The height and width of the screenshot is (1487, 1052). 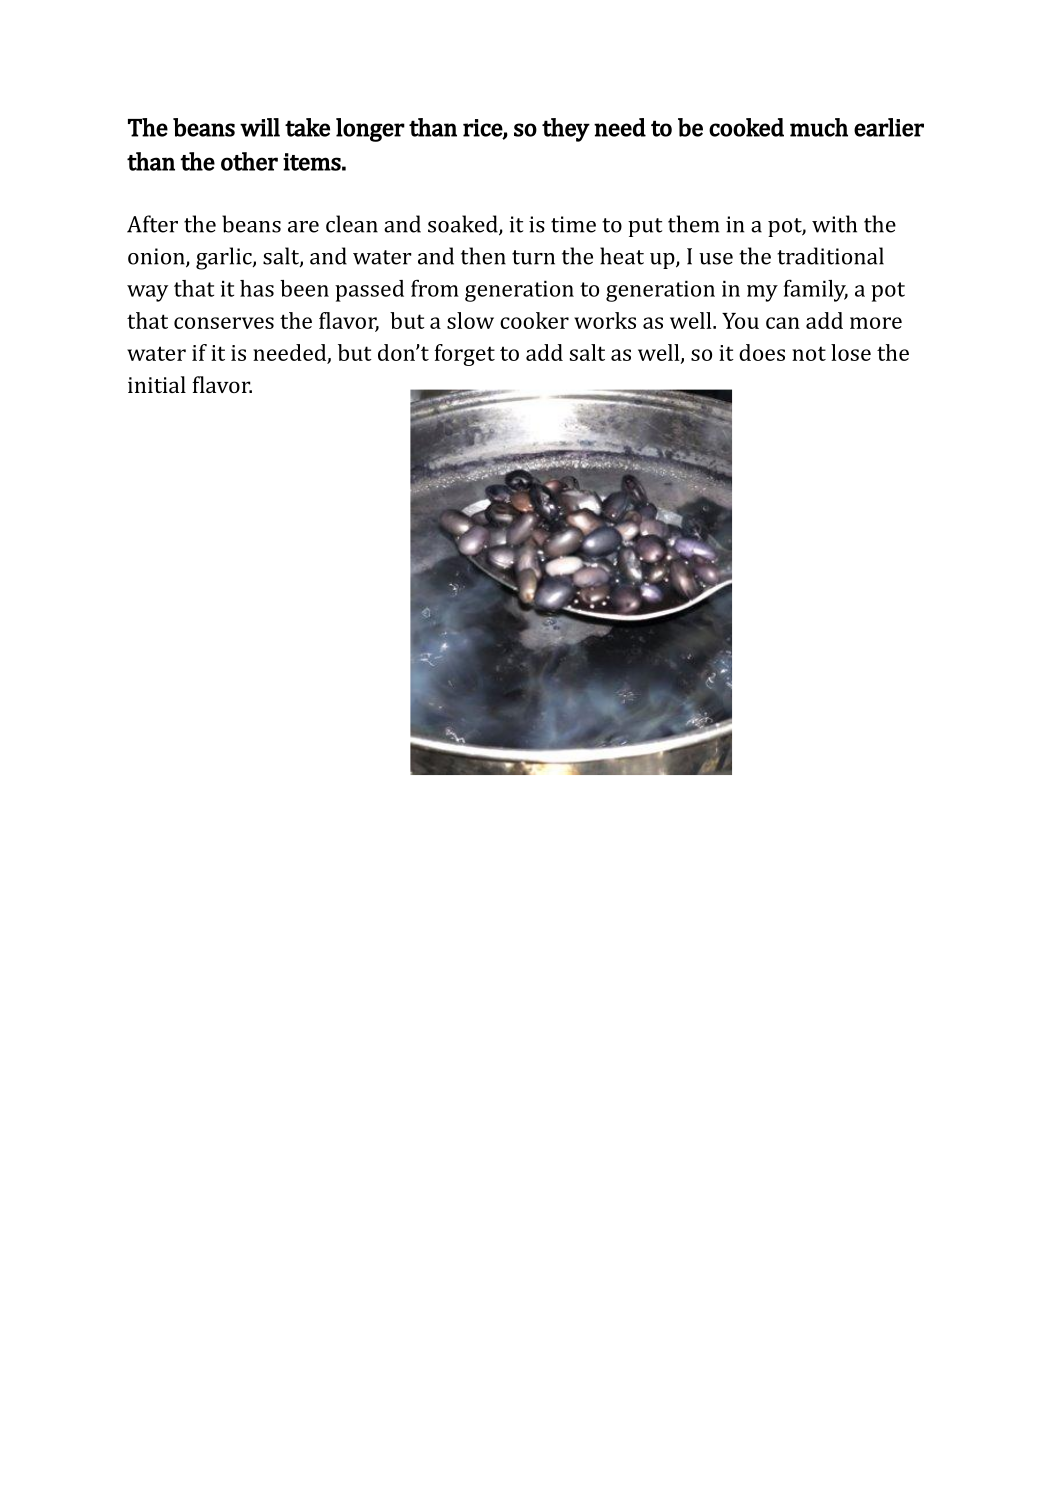 I want to click on rice, so click(x=483, y=129).
